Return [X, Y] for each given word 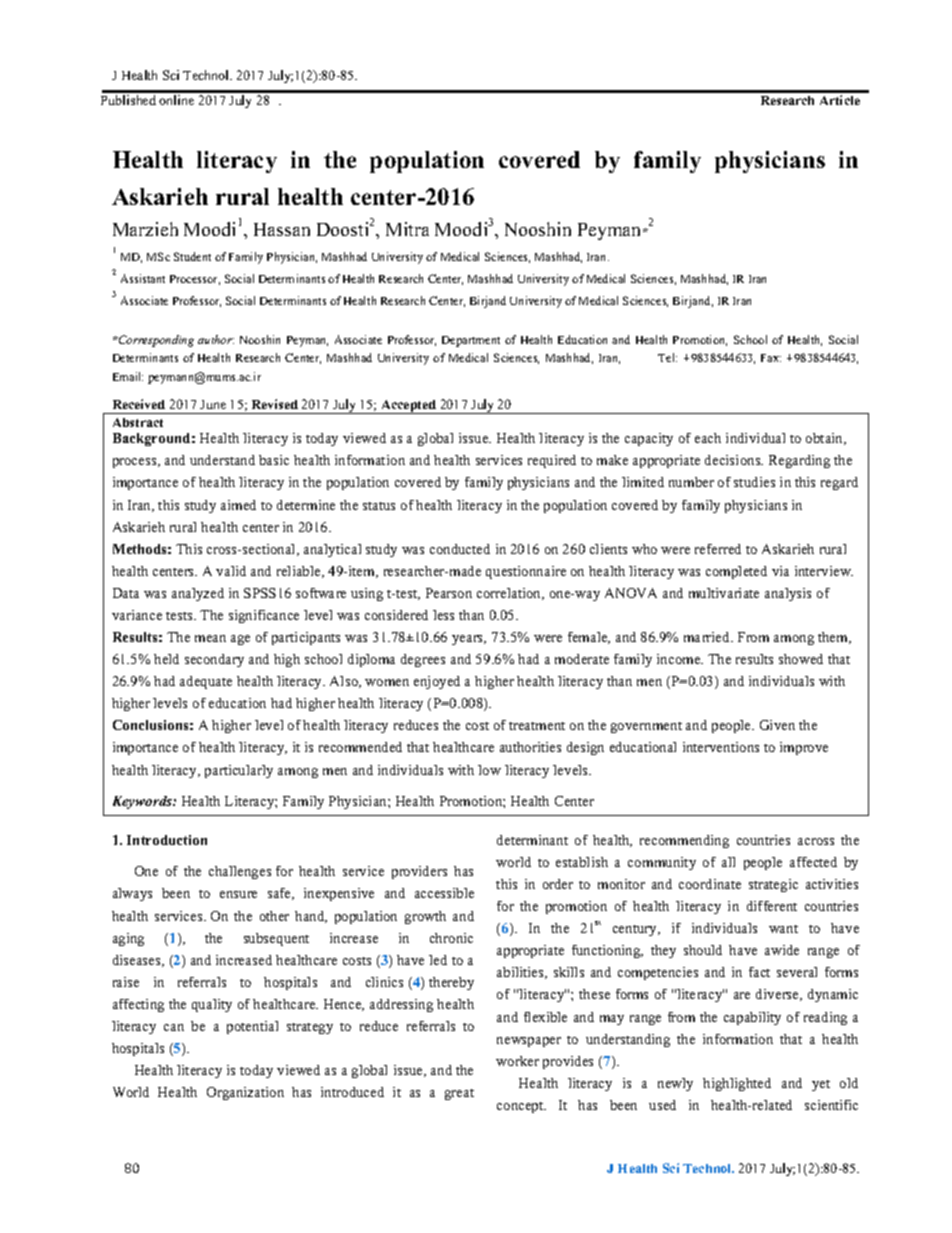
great [459, 1094]
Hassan [282, 229]
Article [840, 100]
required [552, 461]
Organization [245, 1093]
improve [804, 748]
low [489, 770]
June [213, 404]
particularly [239, 771]
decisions [734, 460]
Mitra [407, 229]
